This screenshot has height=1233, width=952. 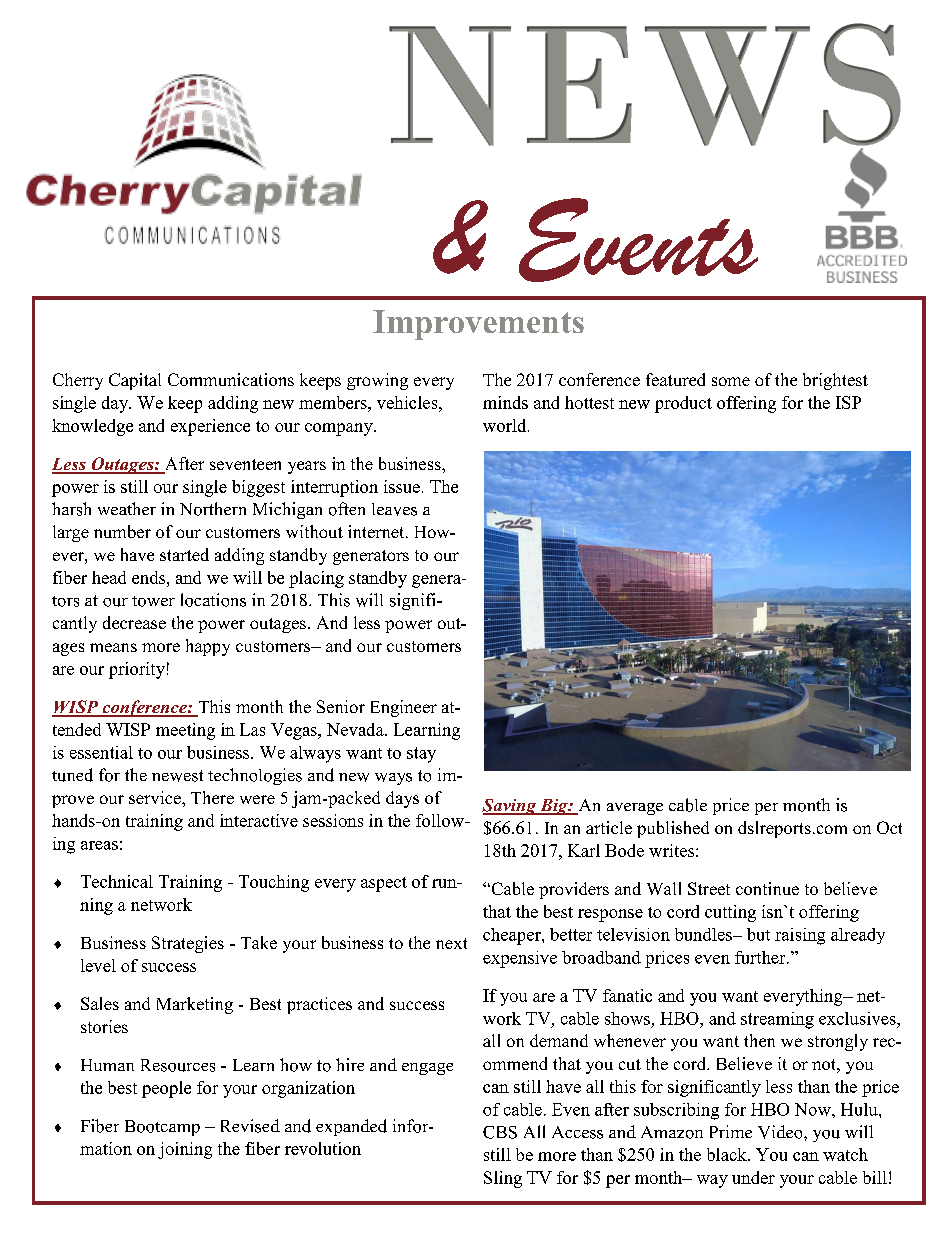 I want to click on CBS, so click(x=500, y=1132).
